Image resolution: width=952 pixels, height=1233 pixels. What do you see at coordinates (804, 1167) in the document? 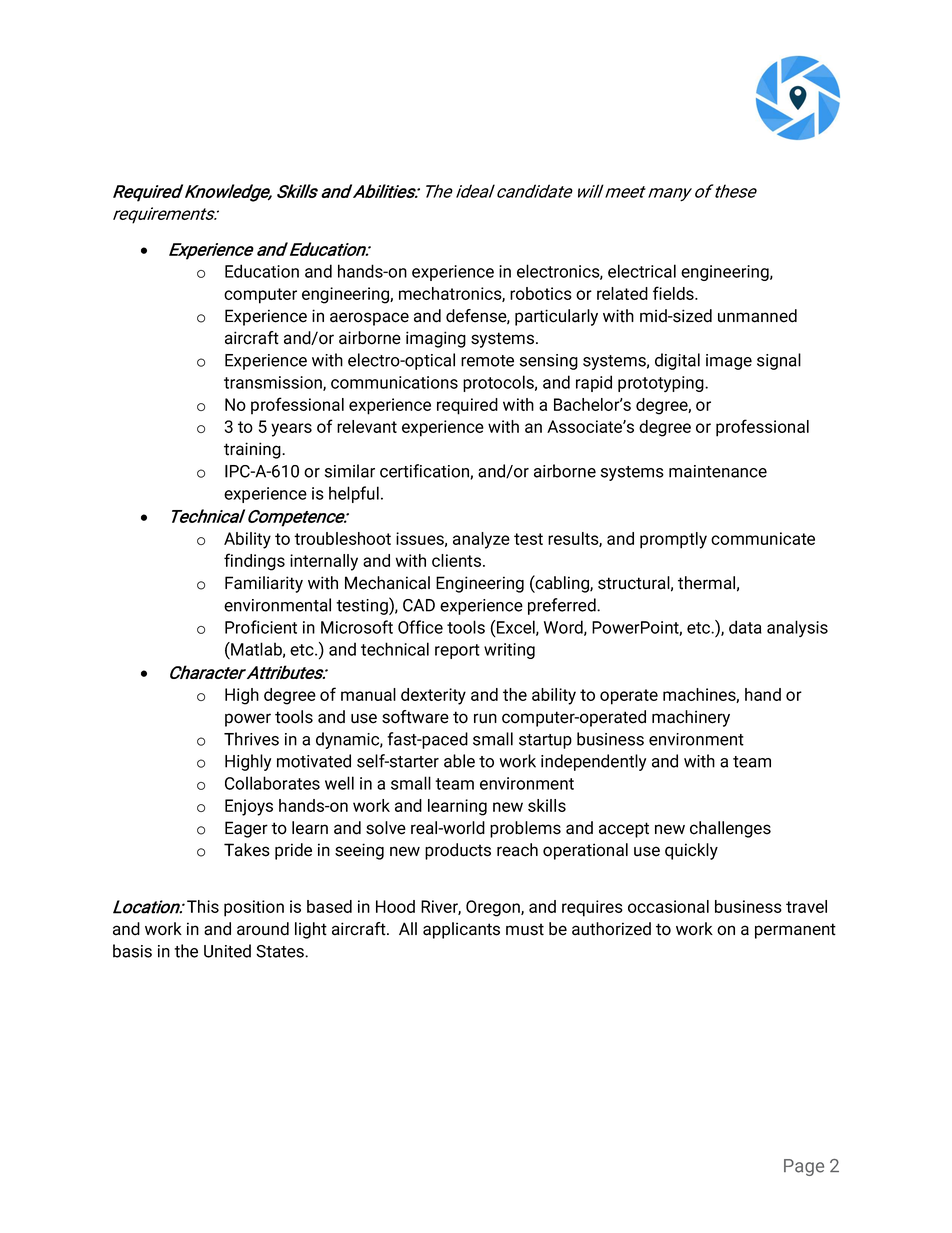
I see `Page` at bounding box center [804, 1167].
